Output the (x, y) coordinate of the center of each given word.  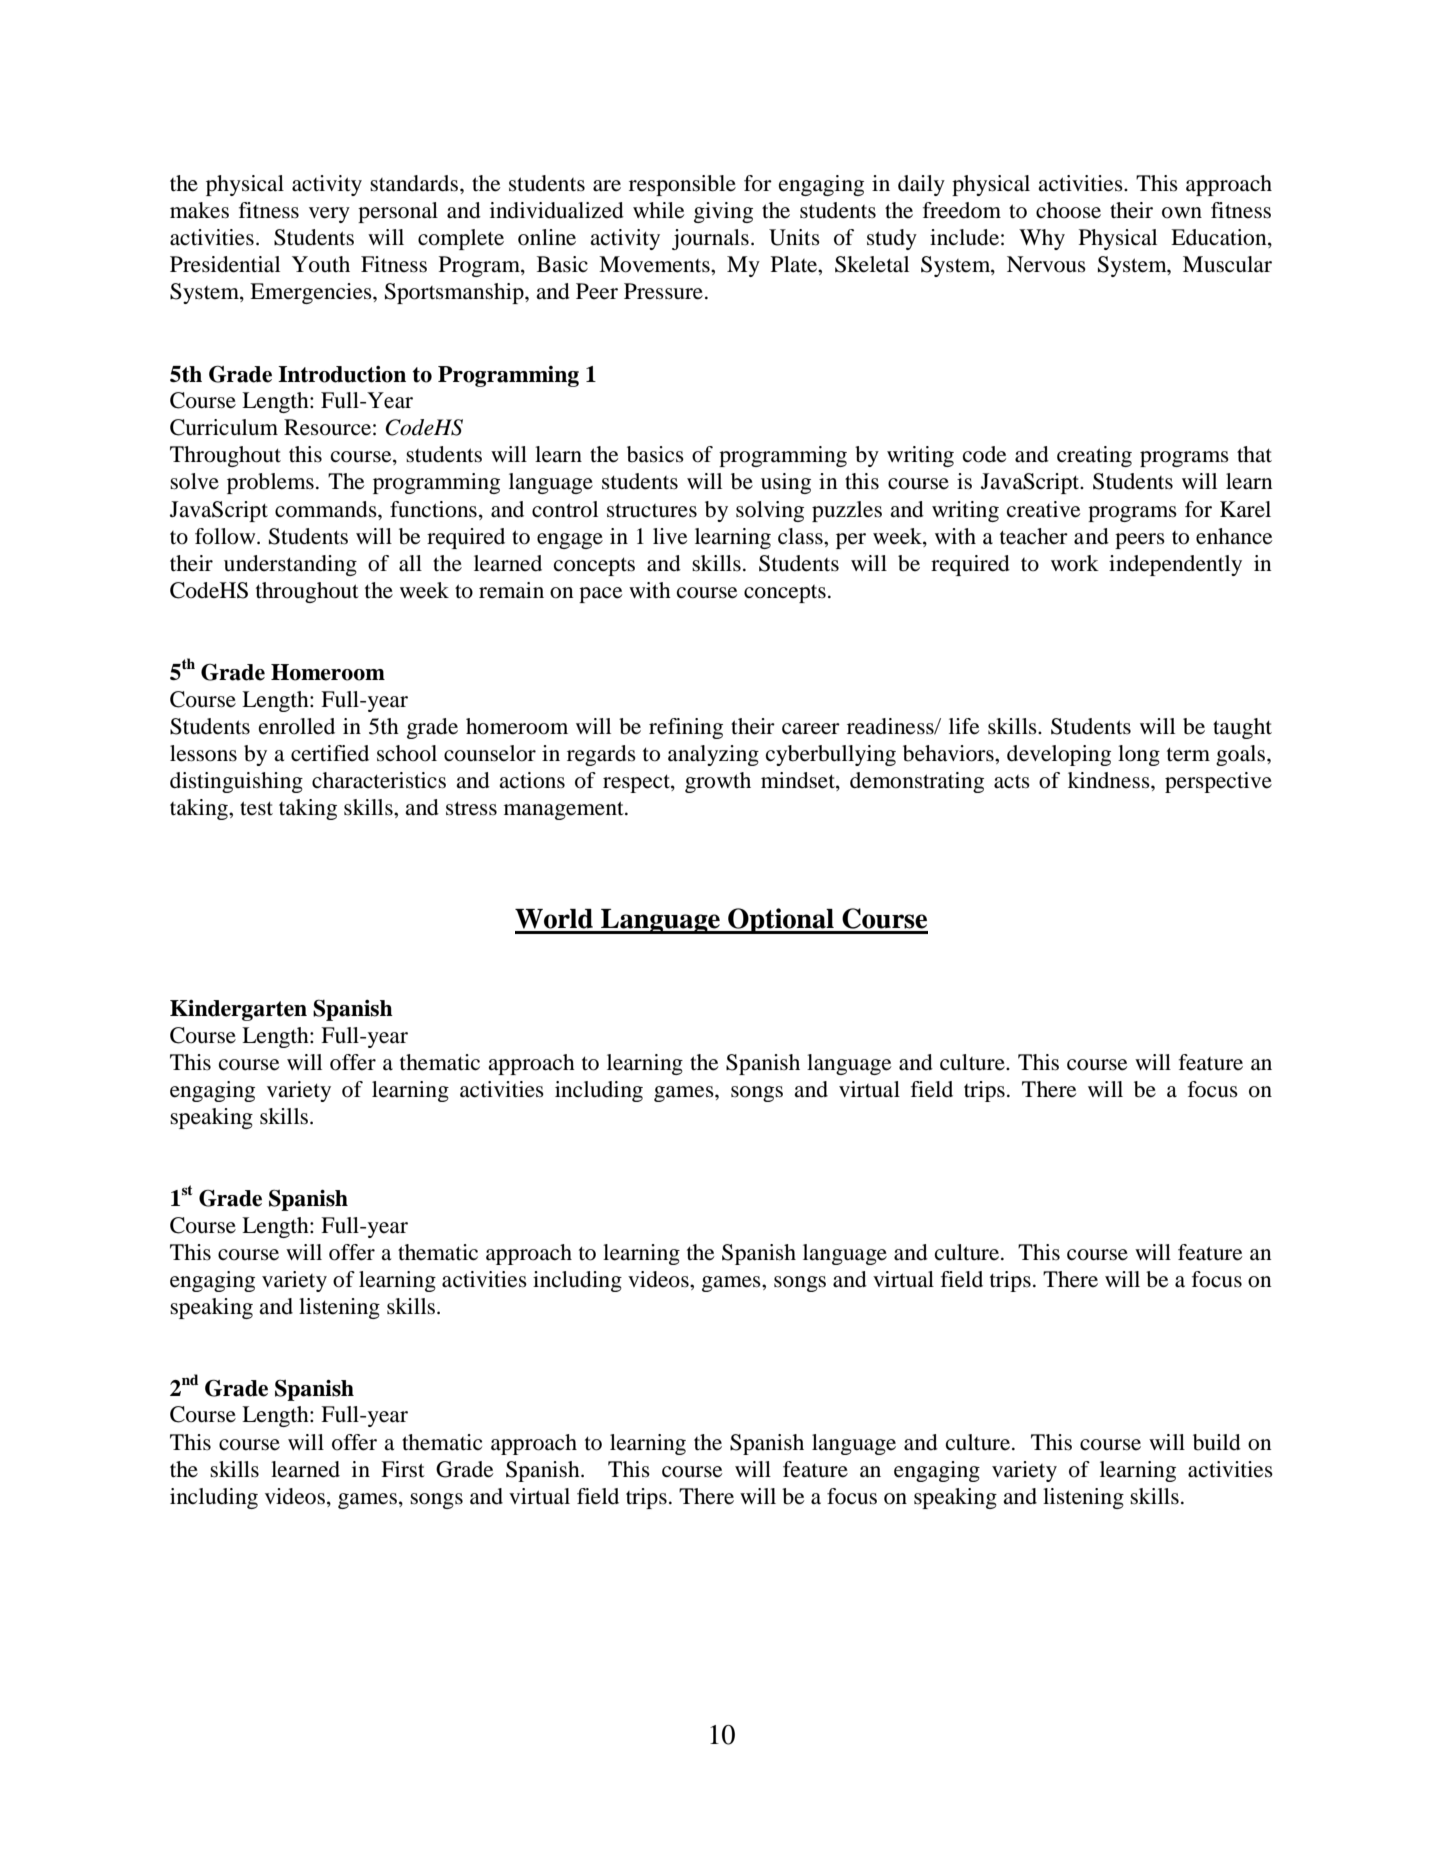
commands (327, 509)
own (1182, 213)
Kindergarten (238, 1010)
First (403, 1469)
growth (718, 782)
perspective (1218, 782)
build (1217, 1442)
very (329, 215)
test (256, 808)
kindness (1110, 780)
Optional (781, 921)
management (565, 810)
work (1075, 563)
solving (770, 511)
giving (723, 212)
